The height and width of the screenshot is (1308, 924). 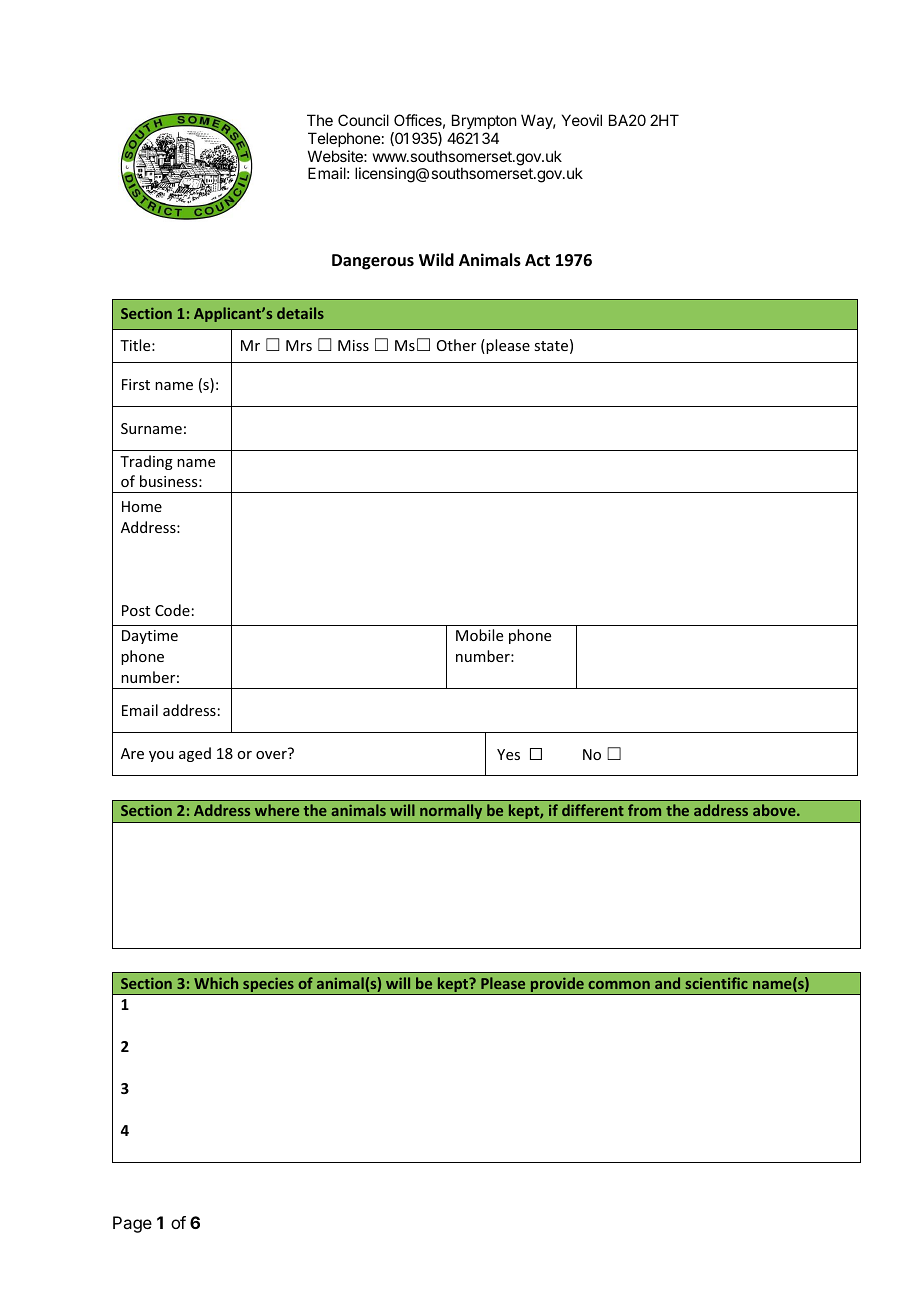 I want to click on where, so click(x=277, y=810).
